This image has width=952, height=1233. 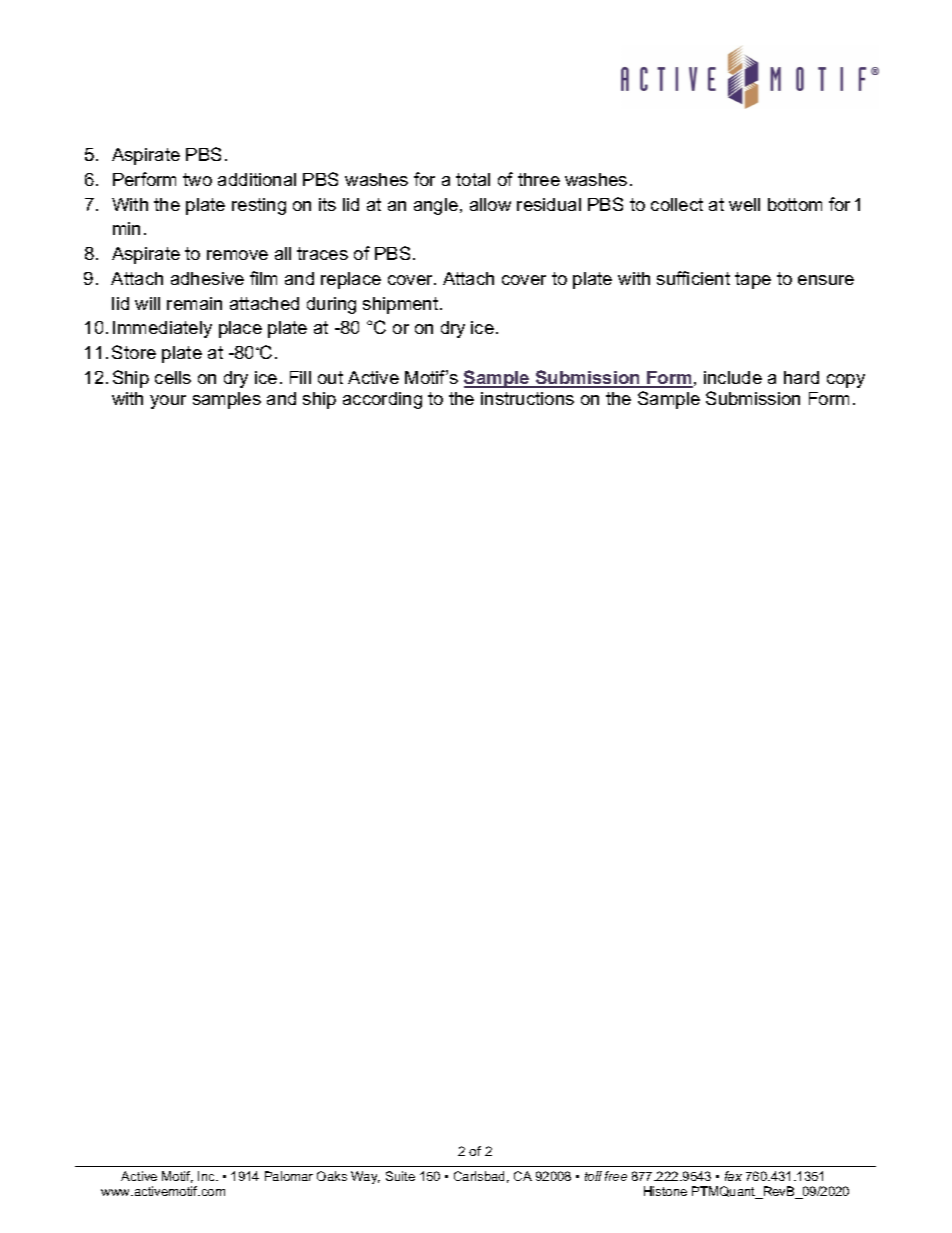 I want to click on your, so click(x=168, y=402).
